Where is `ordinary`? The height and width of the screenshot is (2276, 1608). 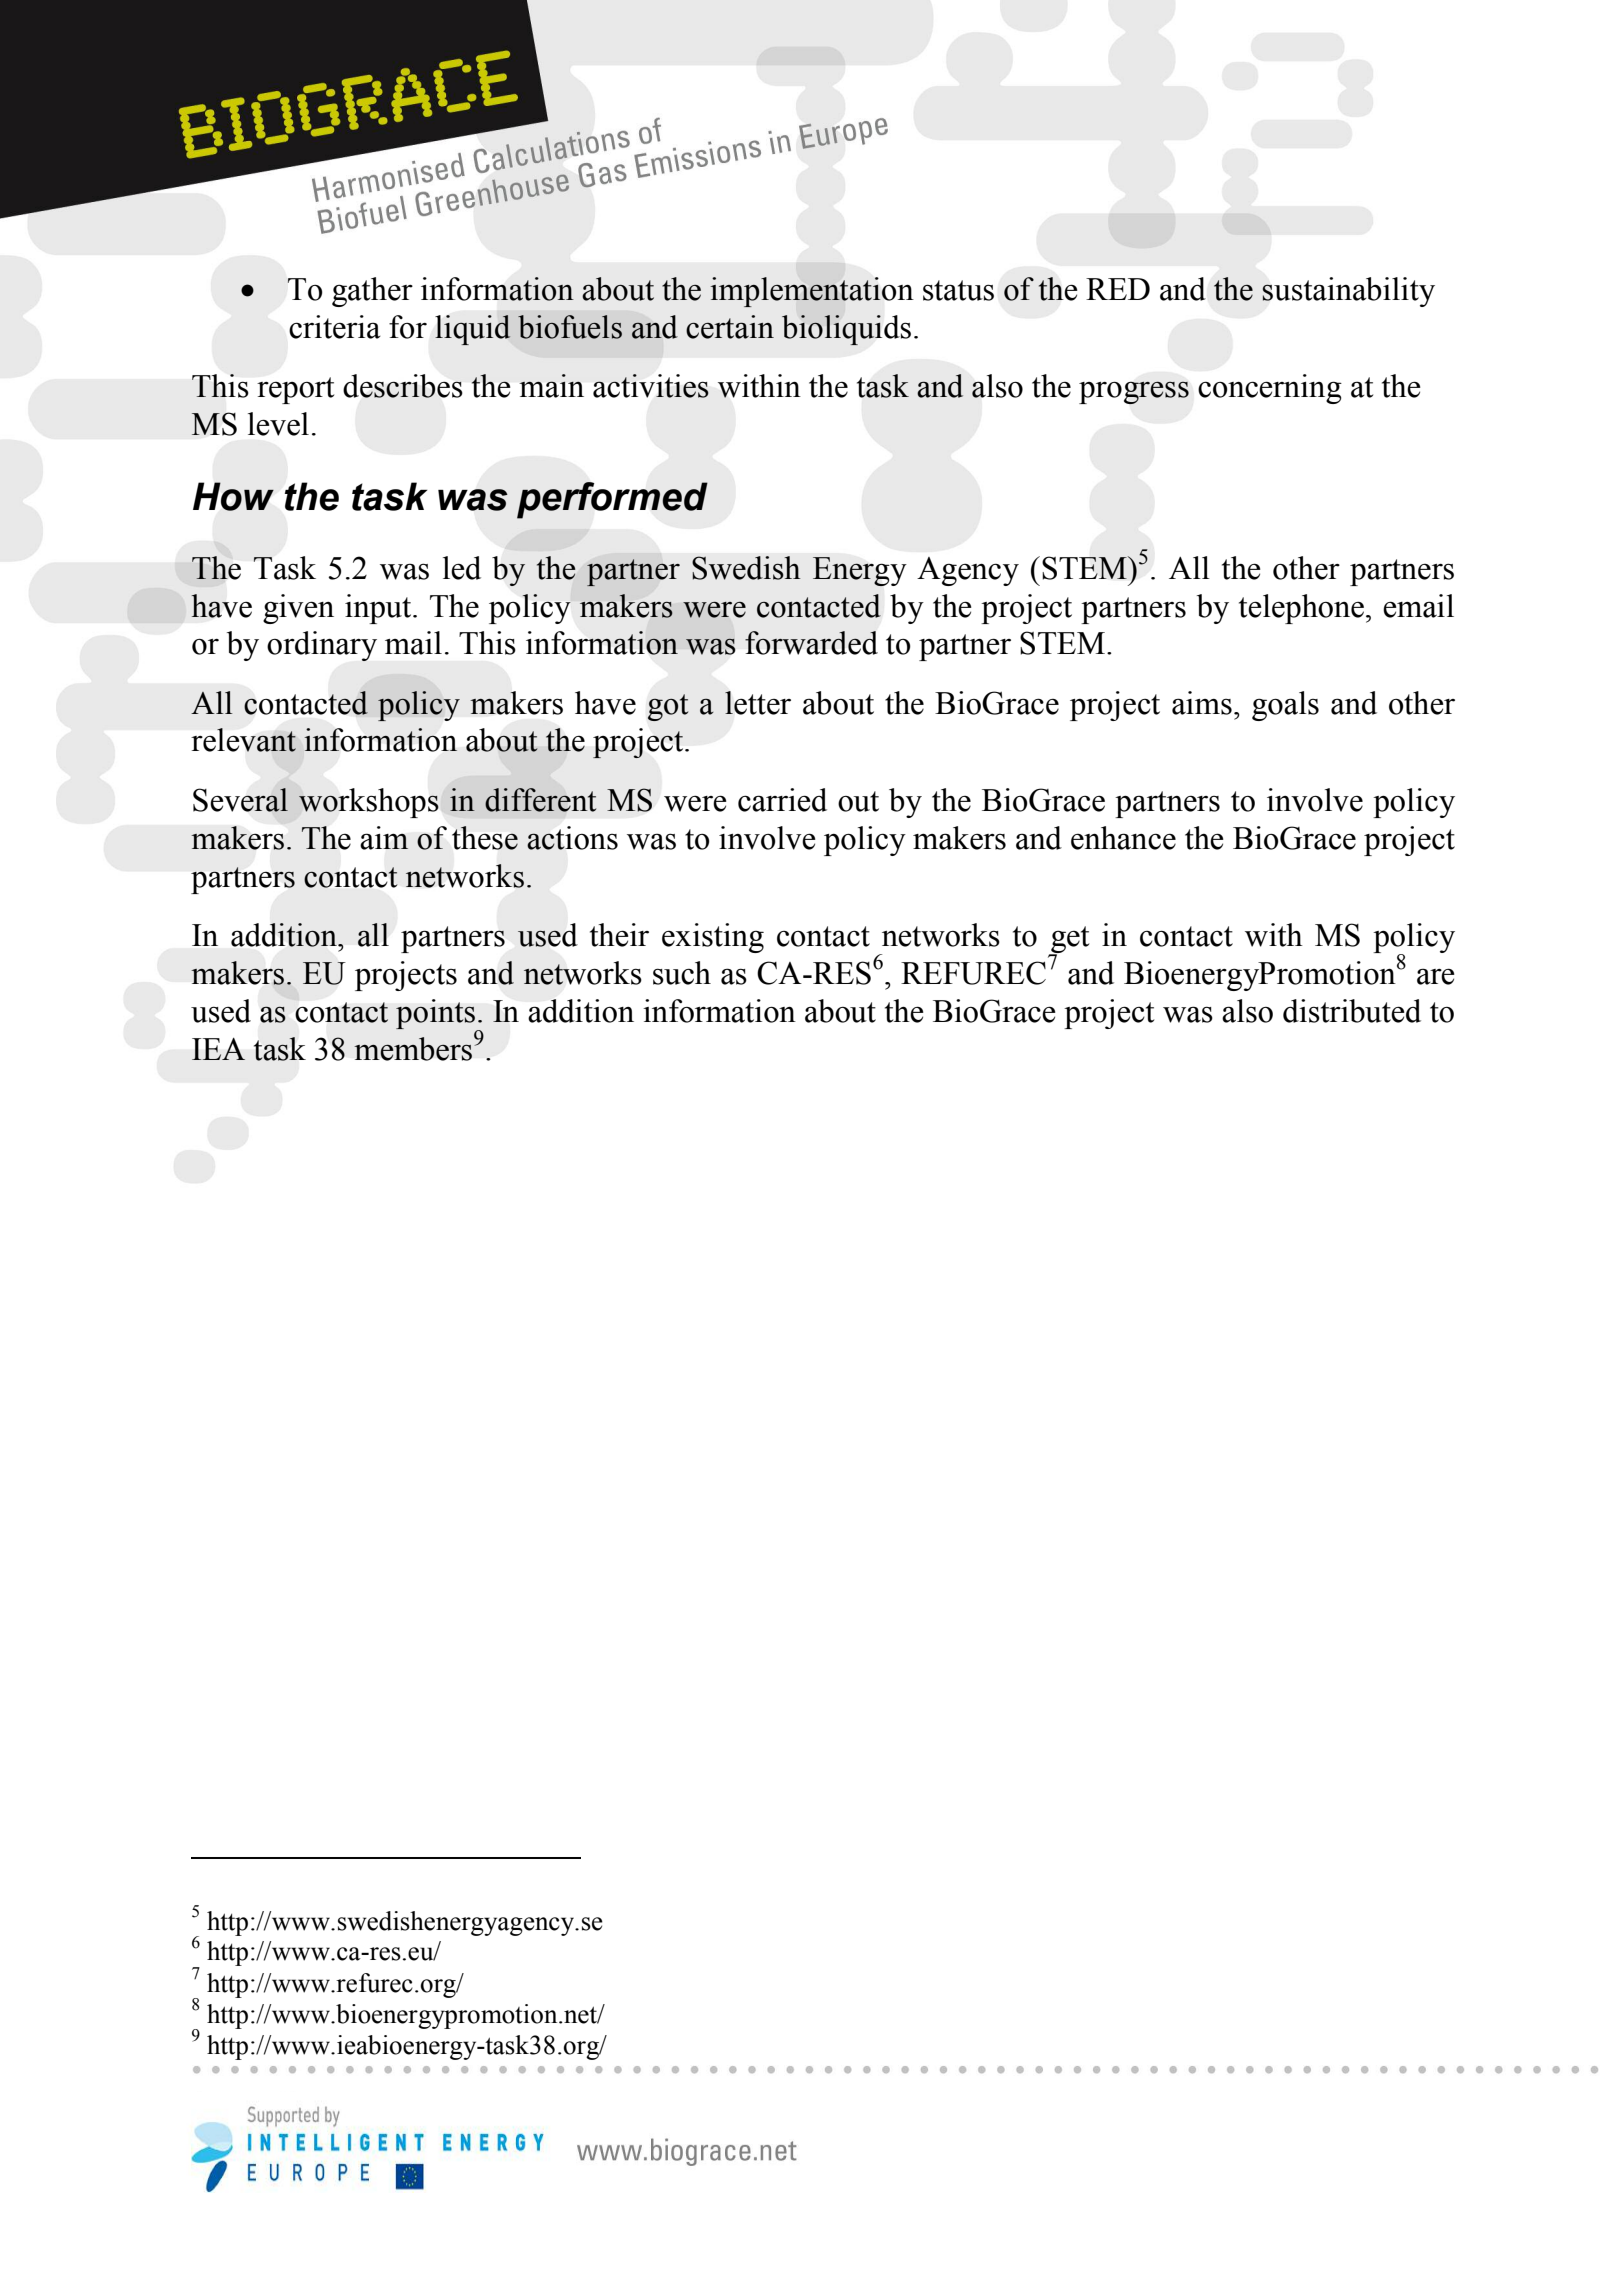 ordinary is located at coordinates (322, 646).
